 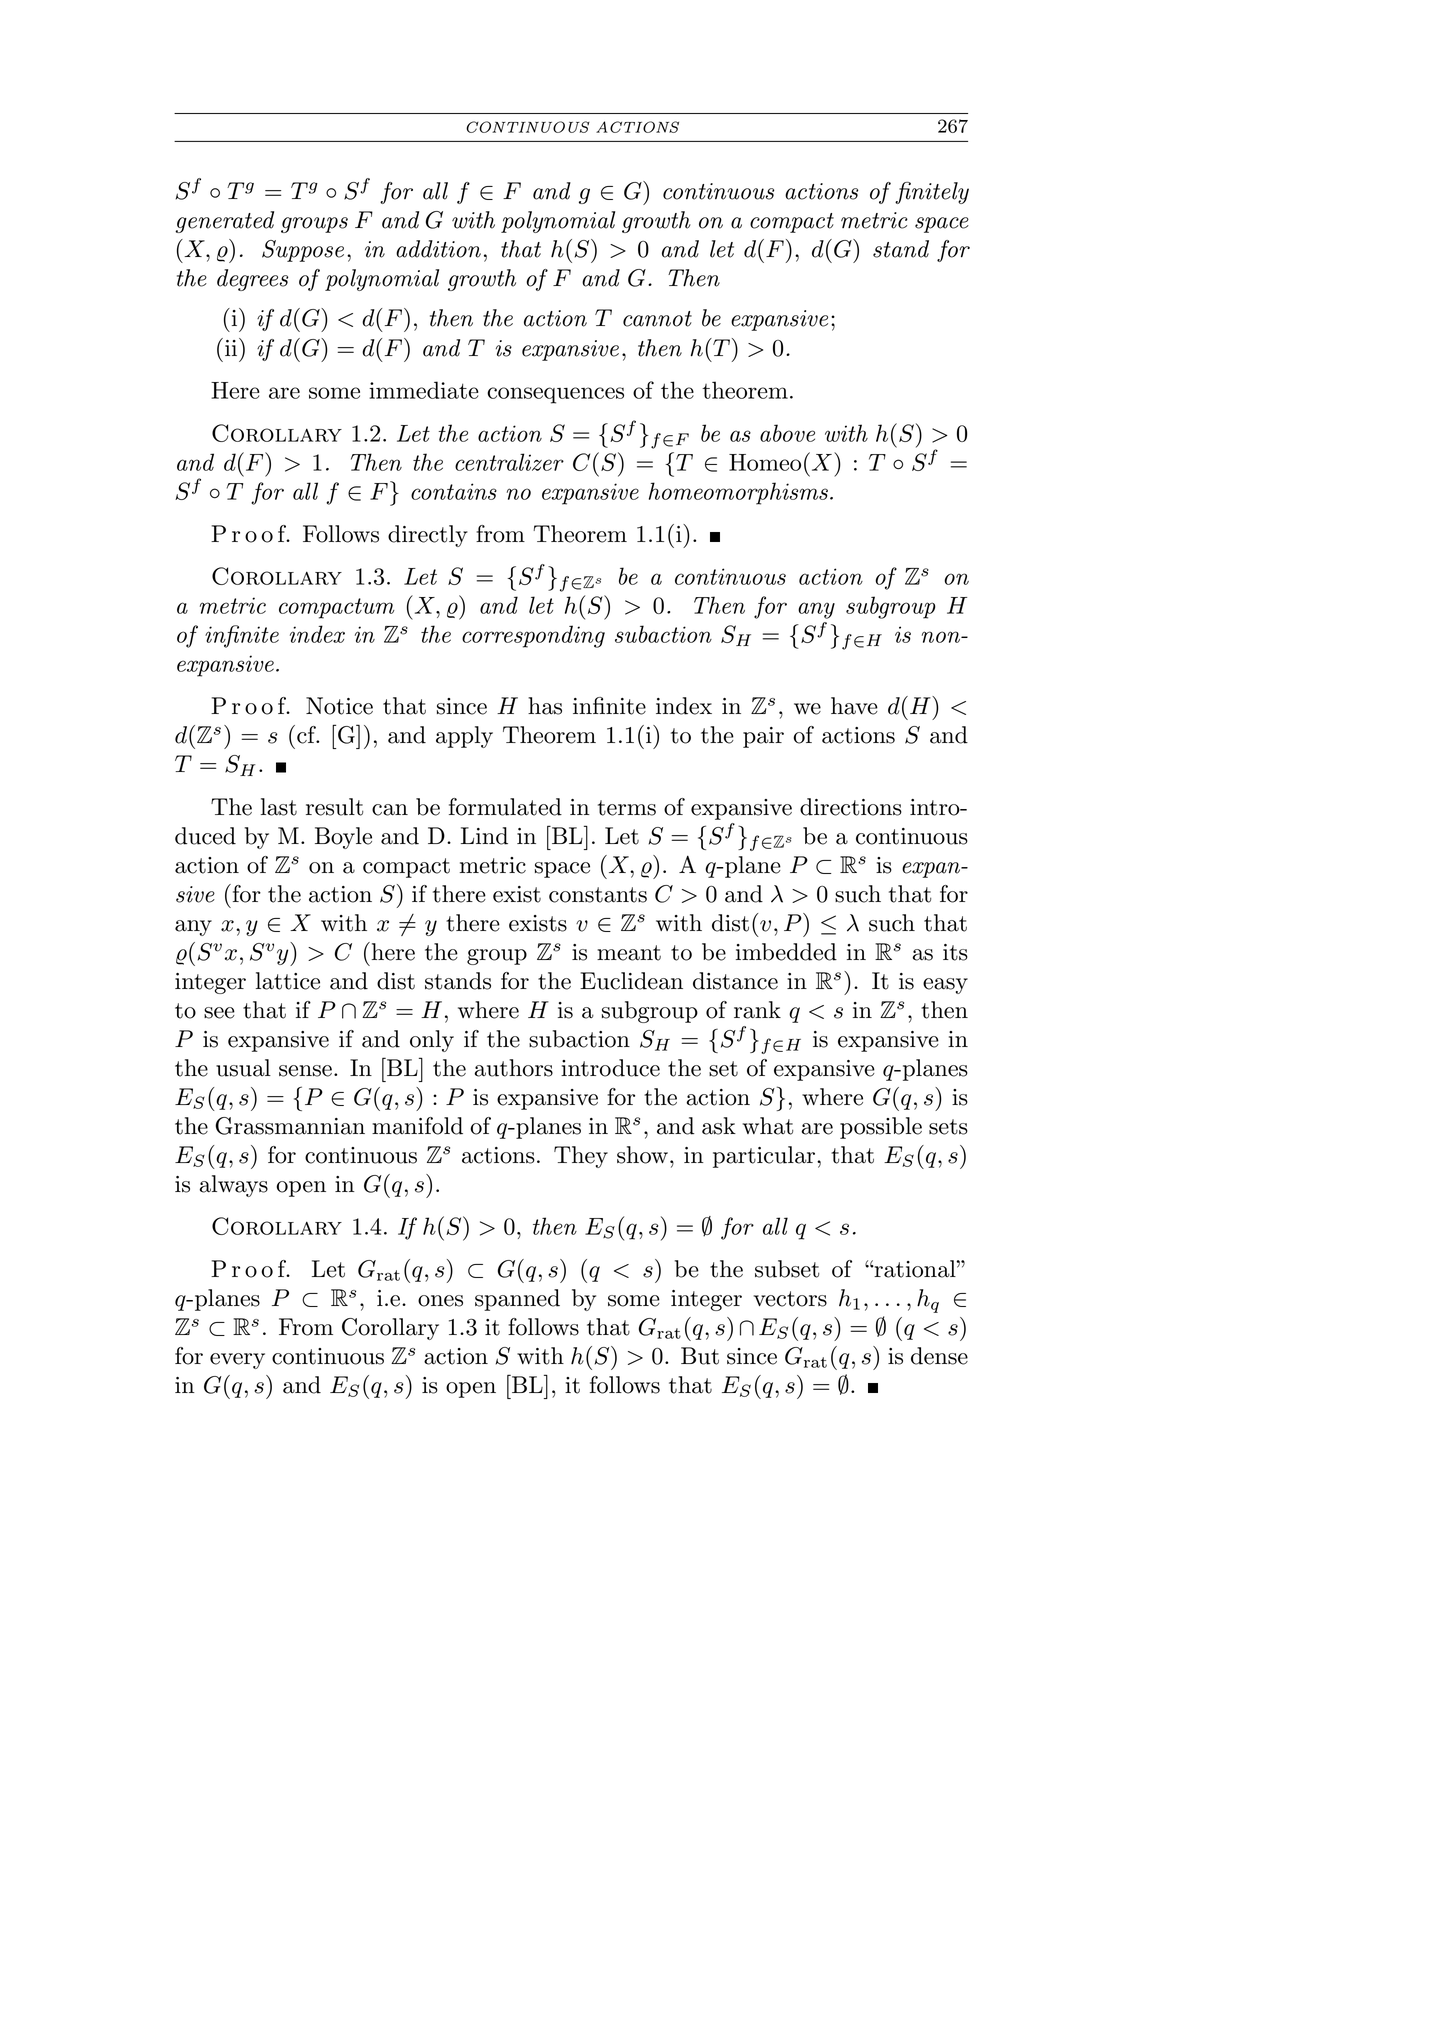 What do you see at coordinates (932, 193) in the page?
I see `finitely` at bounding box center [932, 193].
